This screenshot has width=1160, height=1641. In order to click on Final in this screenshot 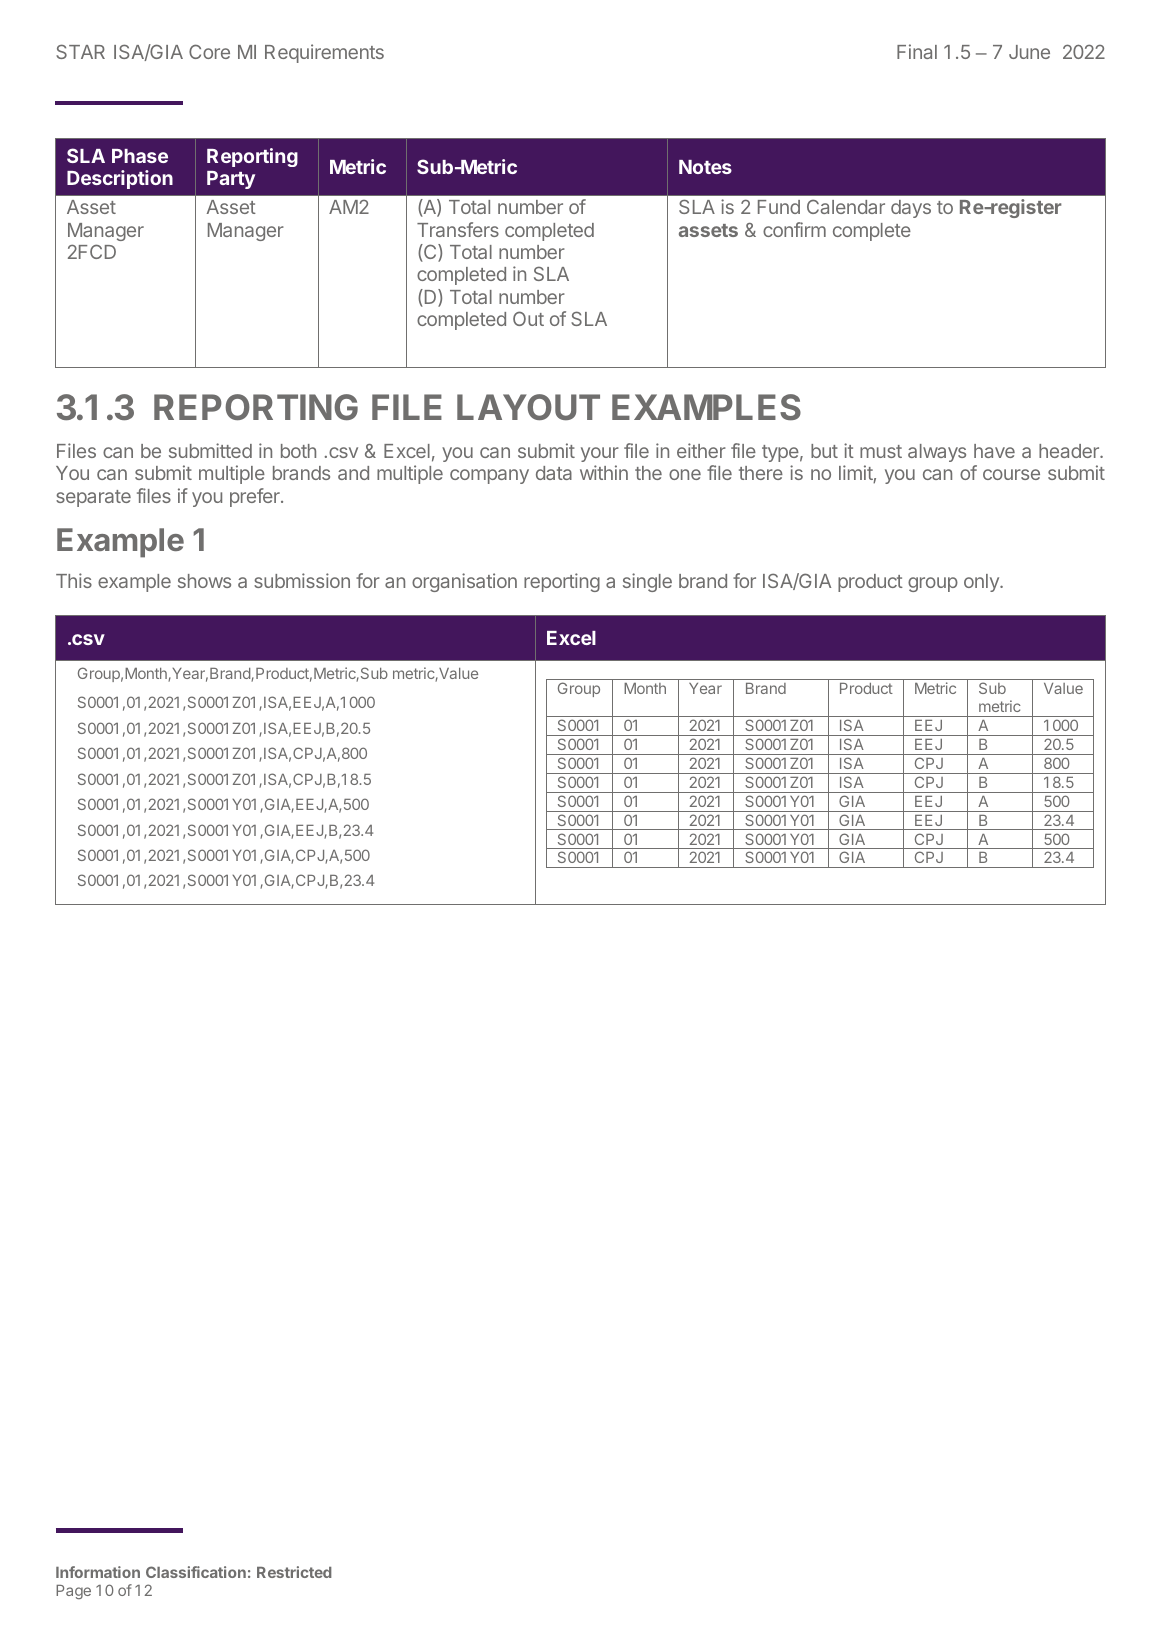, I will do `click(917, 51)`.
